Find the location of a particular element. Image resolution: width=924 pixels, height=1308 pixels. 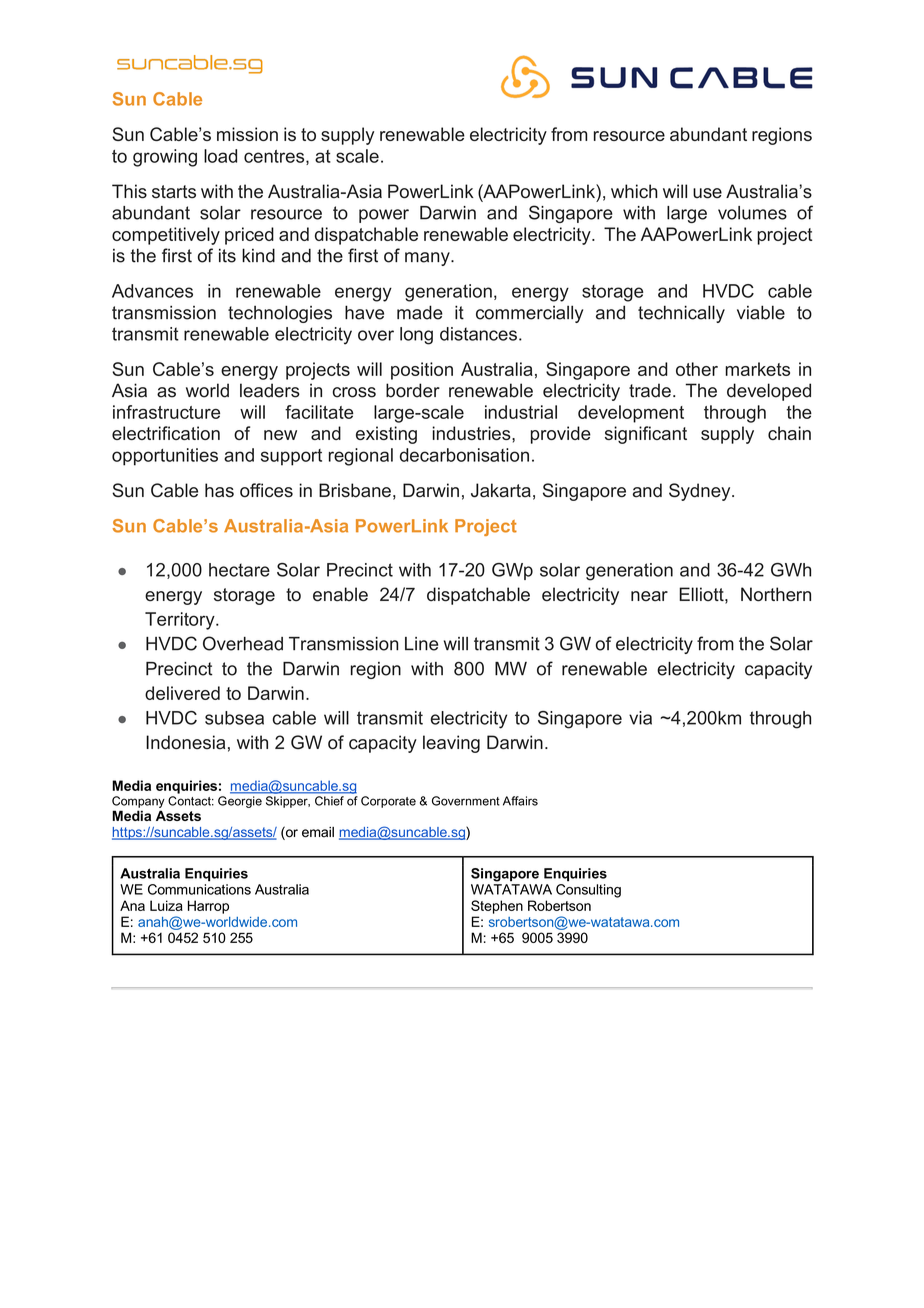

near is located at coordinates (649, 596).
